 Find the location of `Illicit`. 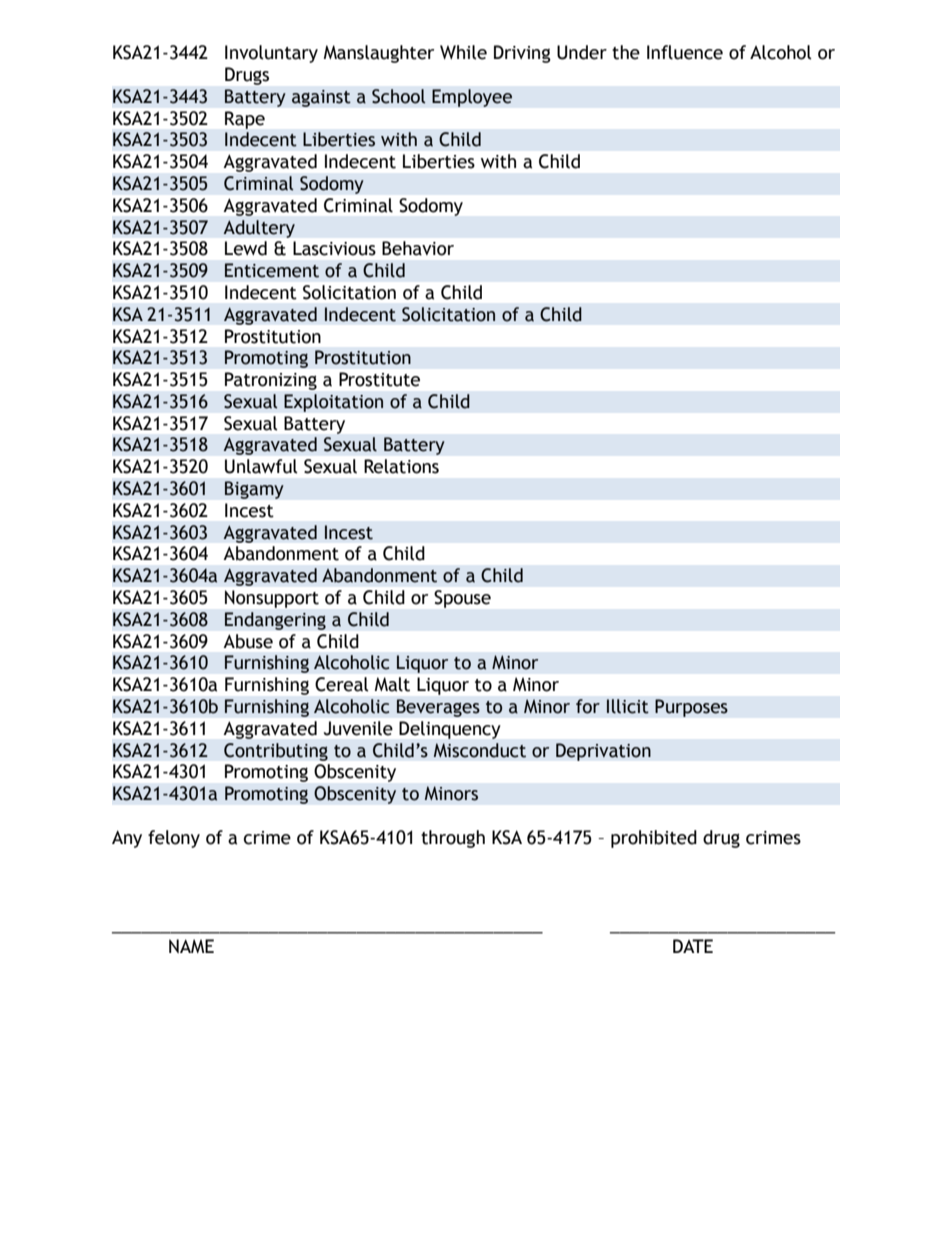

Illicit is located at coordinates (628, 706).
